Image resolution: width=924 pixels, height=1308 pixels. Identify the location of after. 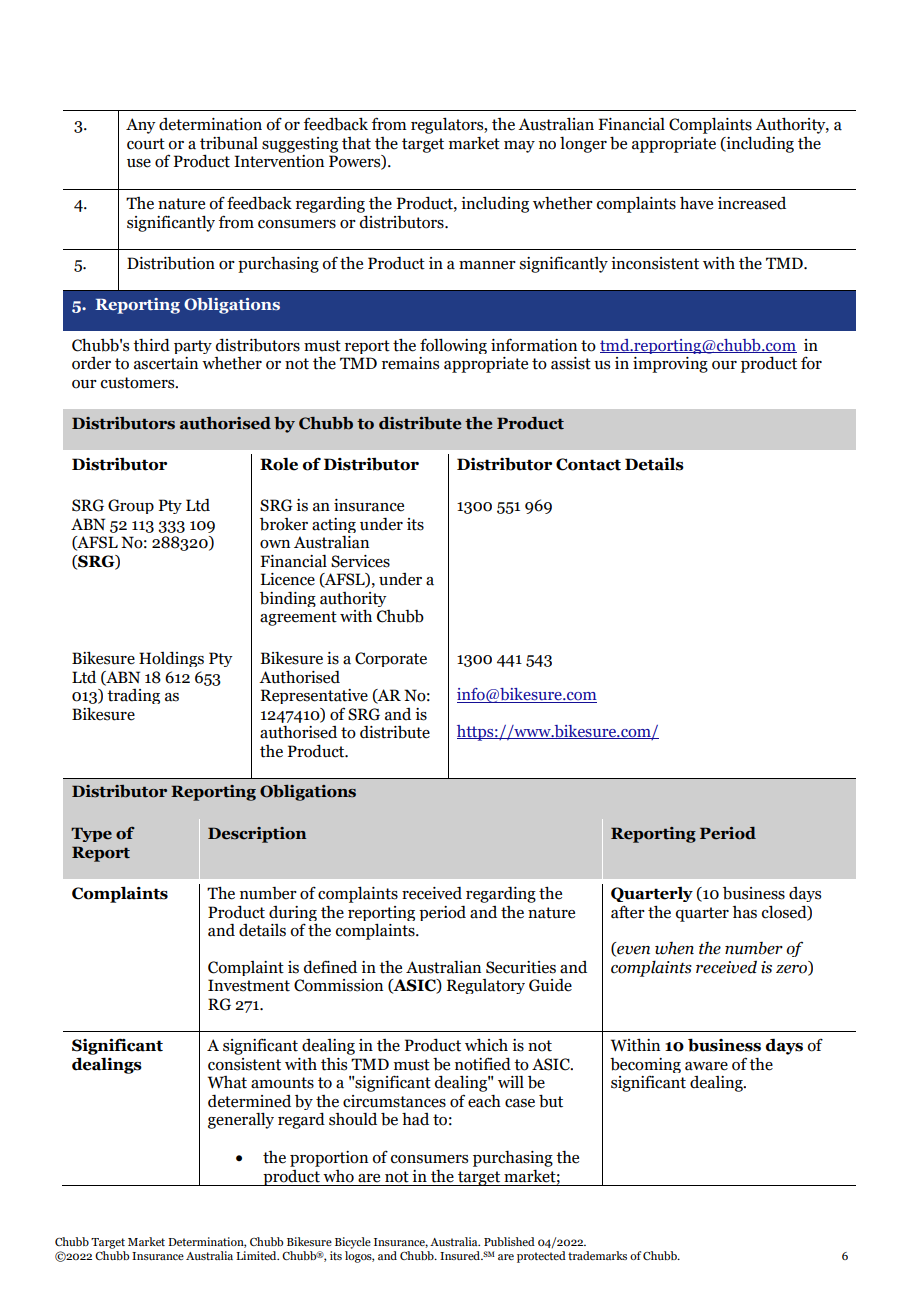
(628, 912).
